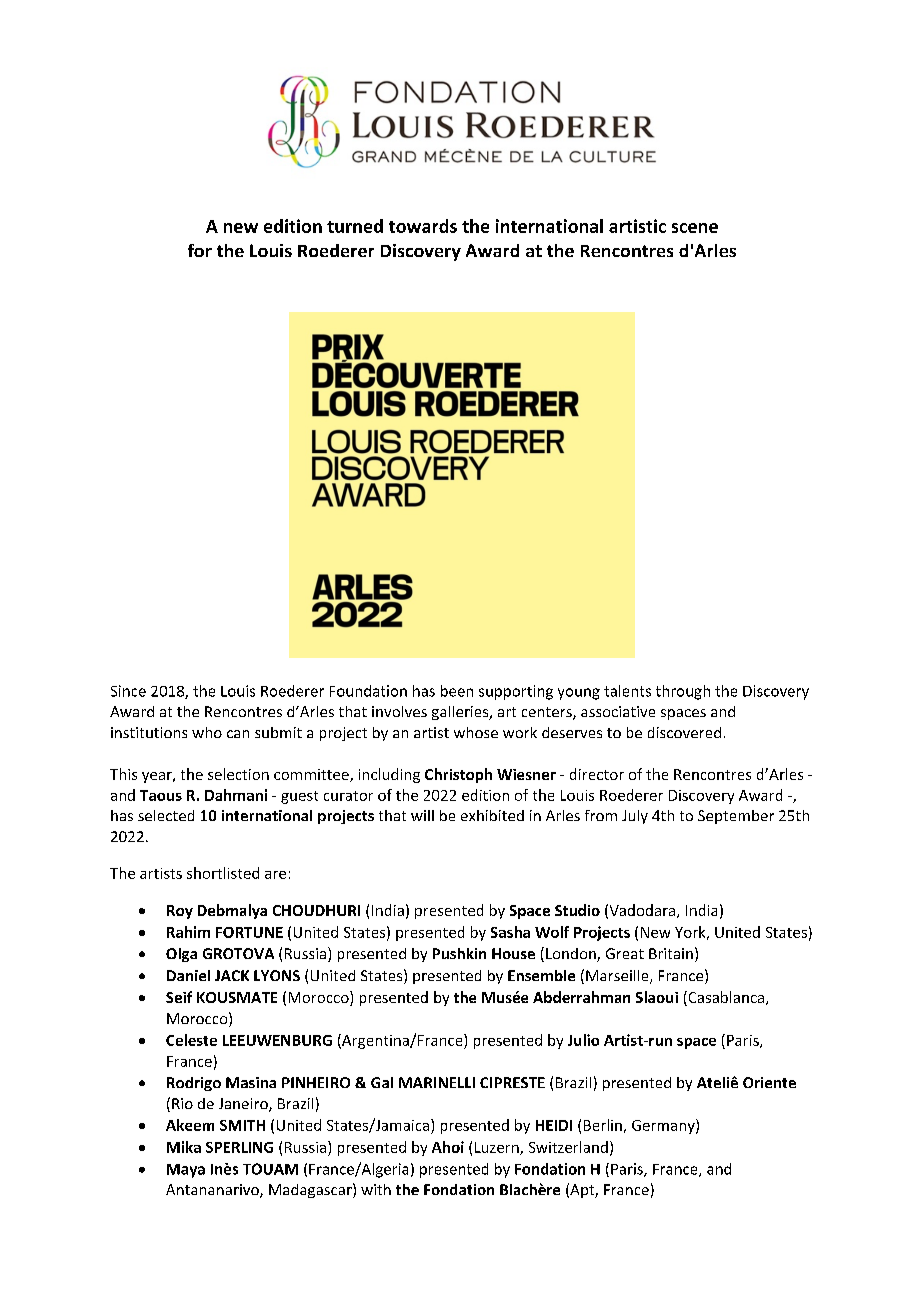 The height and width of the screenshot is (1308, 924). What do you see at coordinates (683, 692) in the screenshot?
I see `through` at bounding box center [683, 692].
